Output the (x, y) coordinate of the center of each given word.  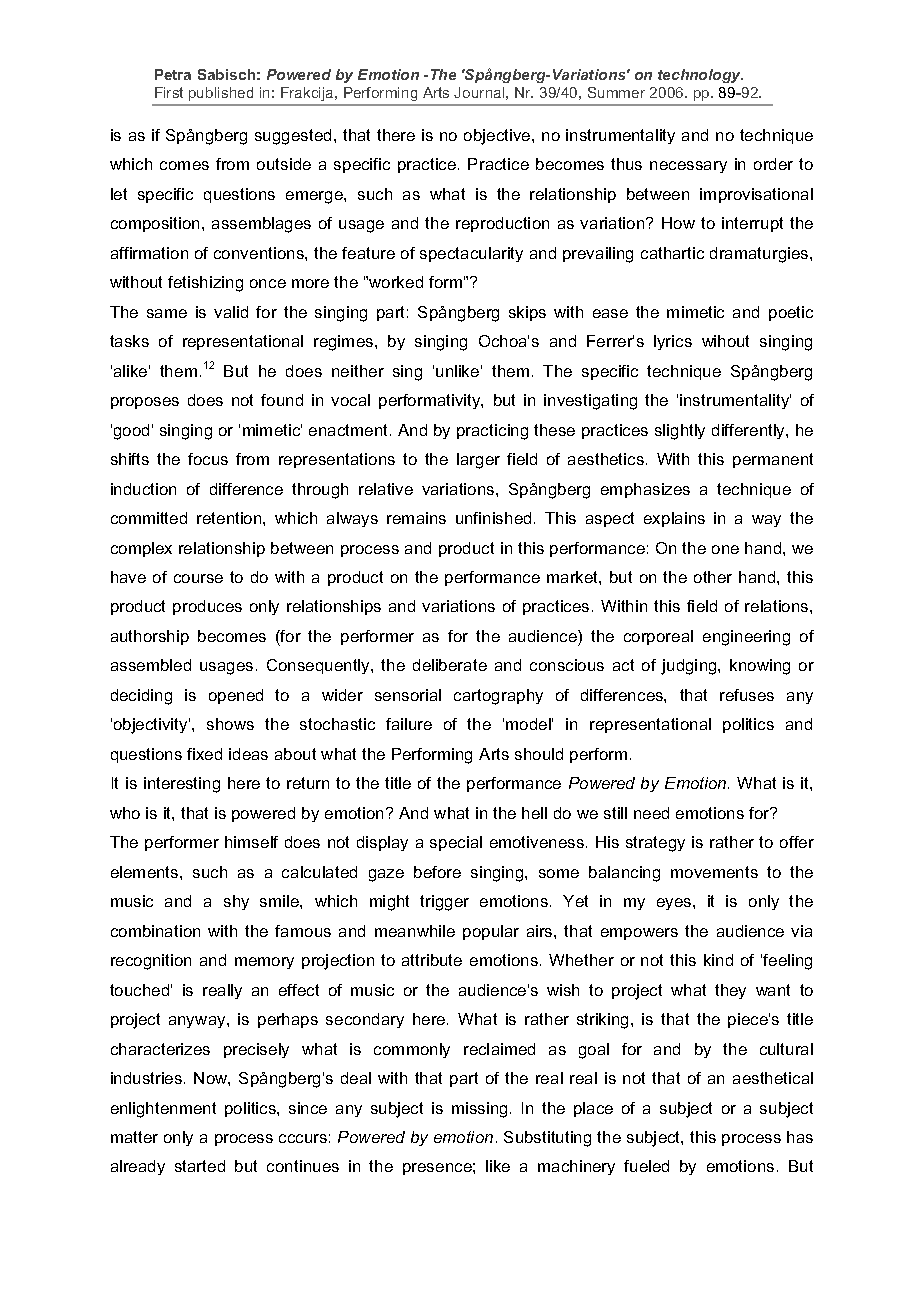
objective (498, 137)
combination (155, 931)
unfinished (493, 518)
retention (230, 518)
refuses (747, 695)
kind (718, 960)
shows (230, 724)
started (200, 1166)
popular (491, 932)
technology (700, 76)
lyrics (673, 342)
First (169, 92)
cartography (498, 697)
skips (527, 313)
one (725, 549)
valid (231, 312)
